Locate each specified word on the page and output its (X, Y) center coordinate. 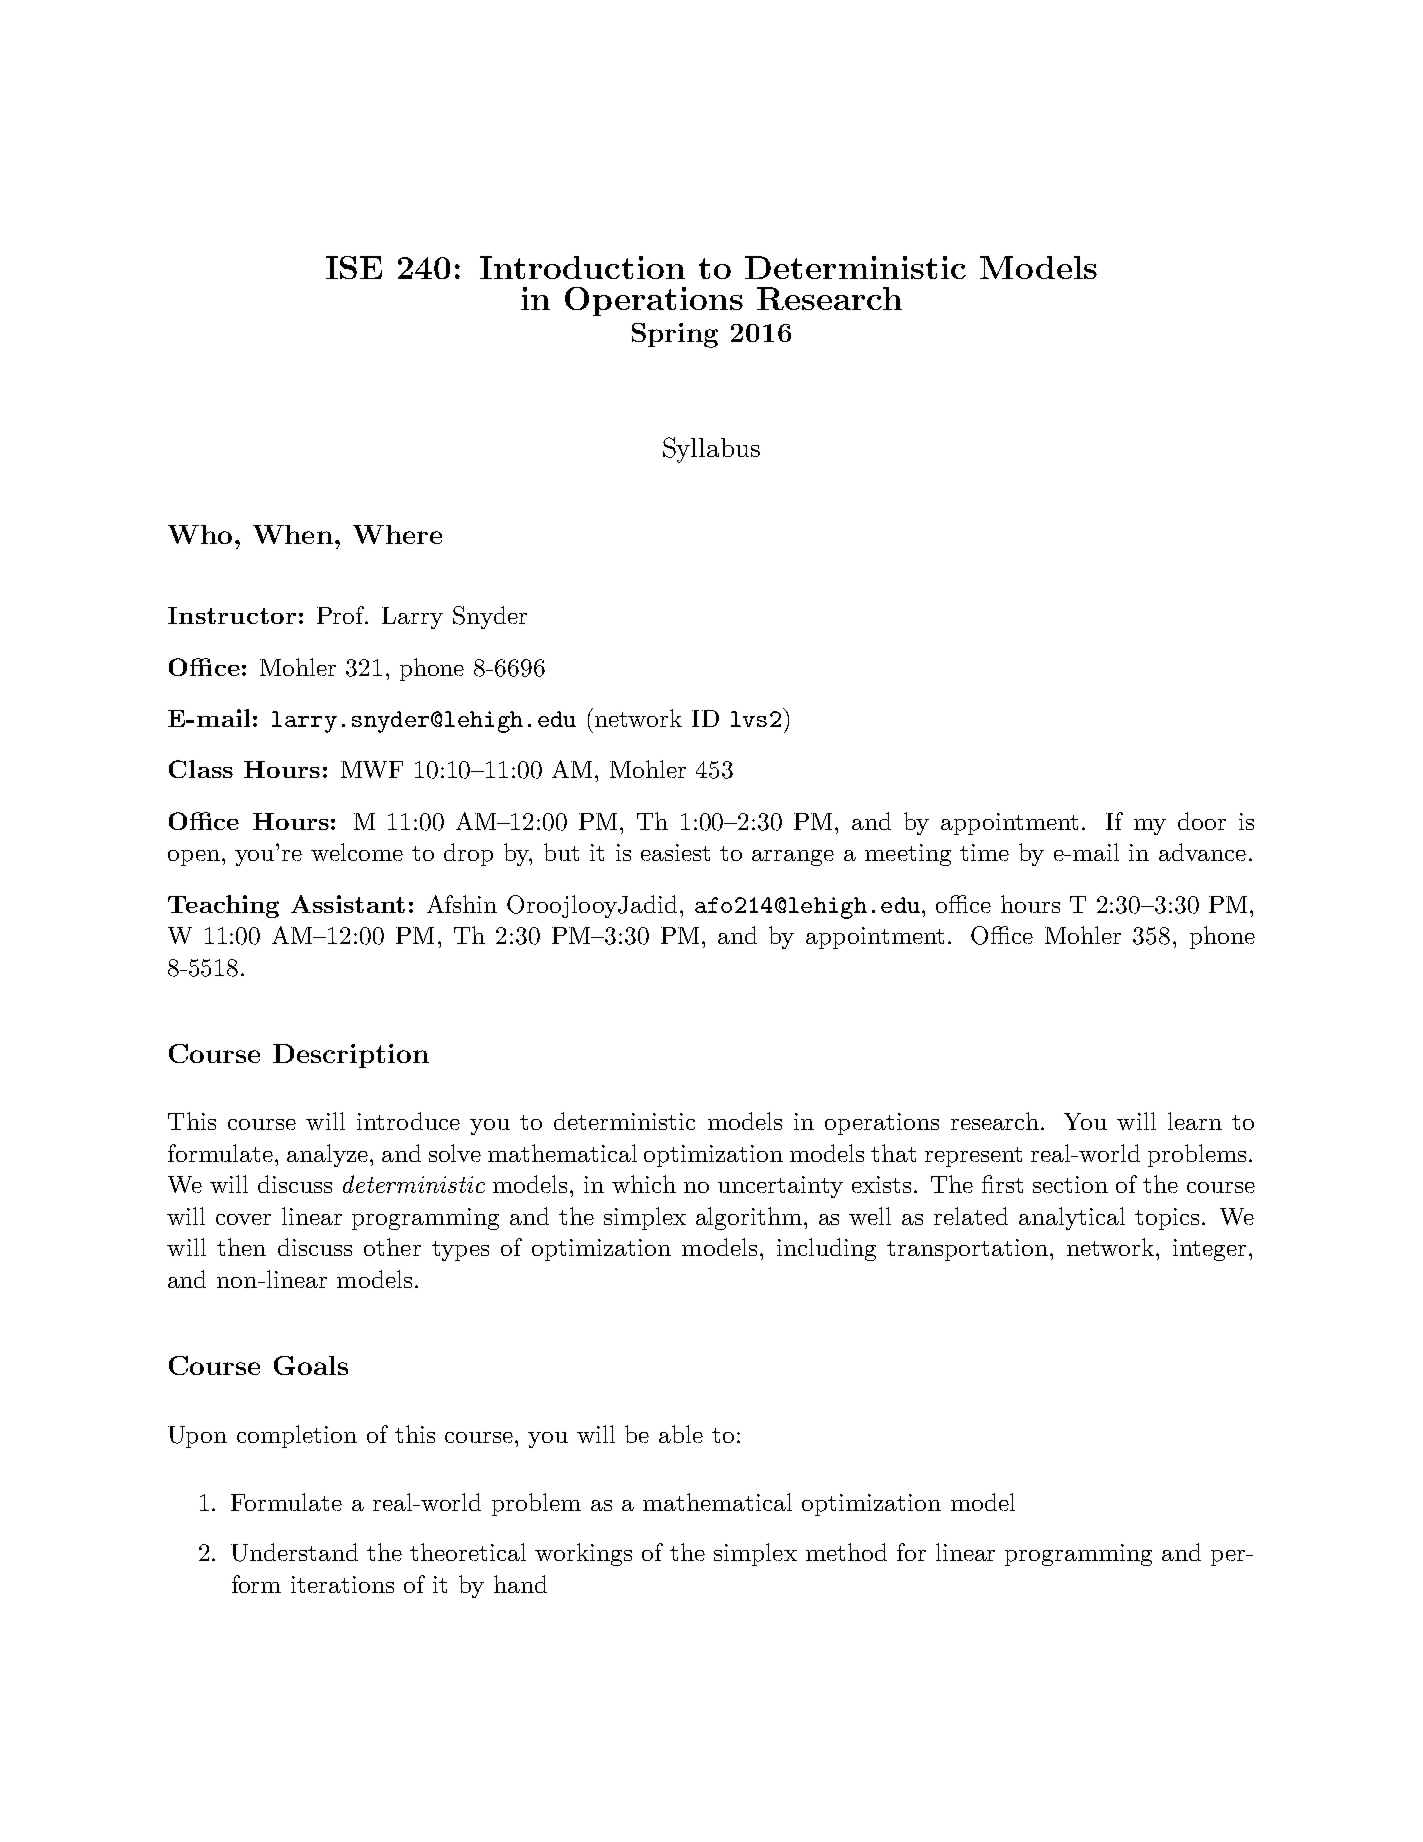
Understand (294, 1552)
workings (583, 1554)
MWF (372, 769)
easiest (675, 852)
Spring (675, 335)
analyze (327, 1155)
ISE (354, 267)
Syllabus (711, 450)
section (1070, 1184)
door (1202, 821)
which (644, 1184)
